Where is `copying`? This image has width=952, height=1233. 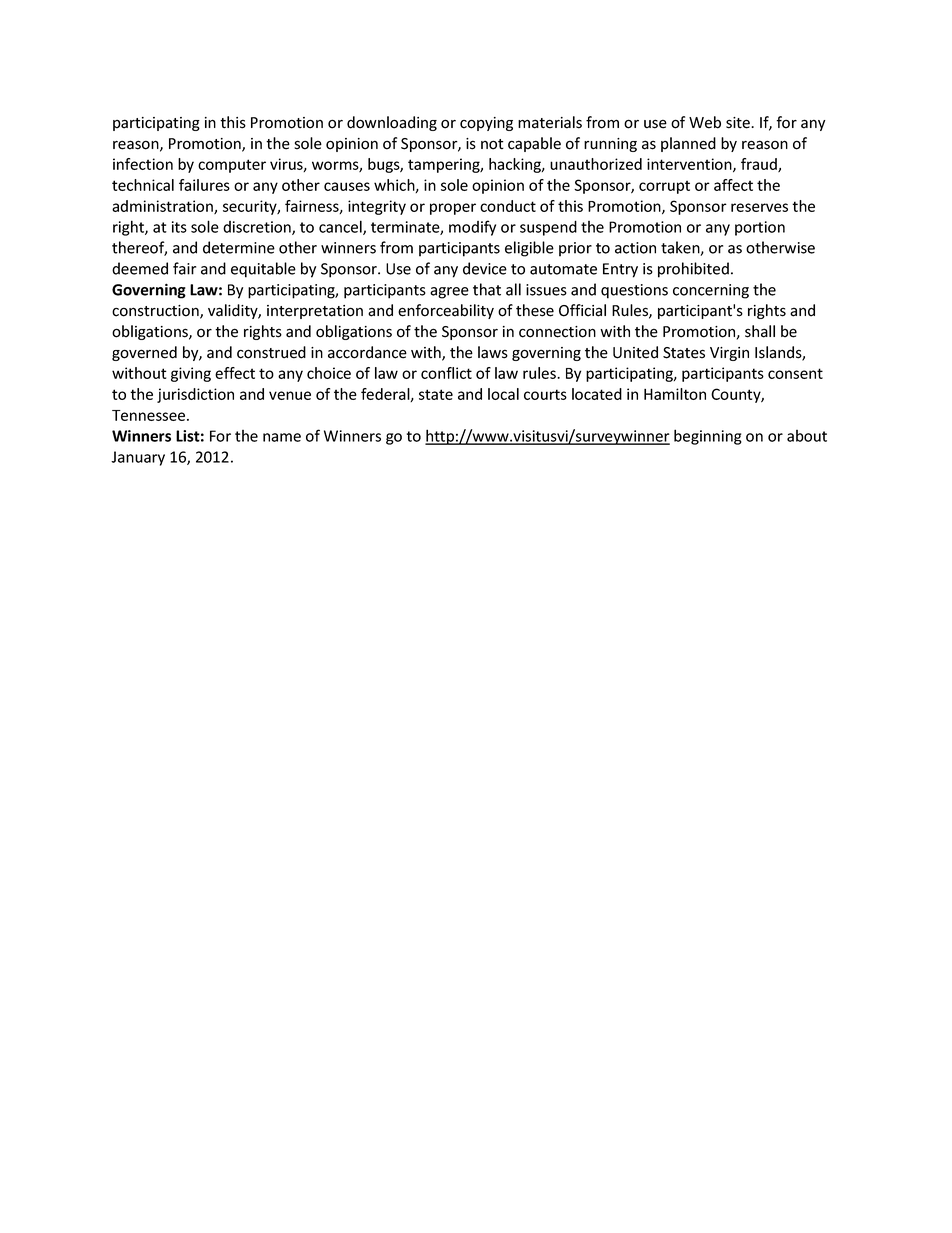 copying is located at coordinates (486, 124).
